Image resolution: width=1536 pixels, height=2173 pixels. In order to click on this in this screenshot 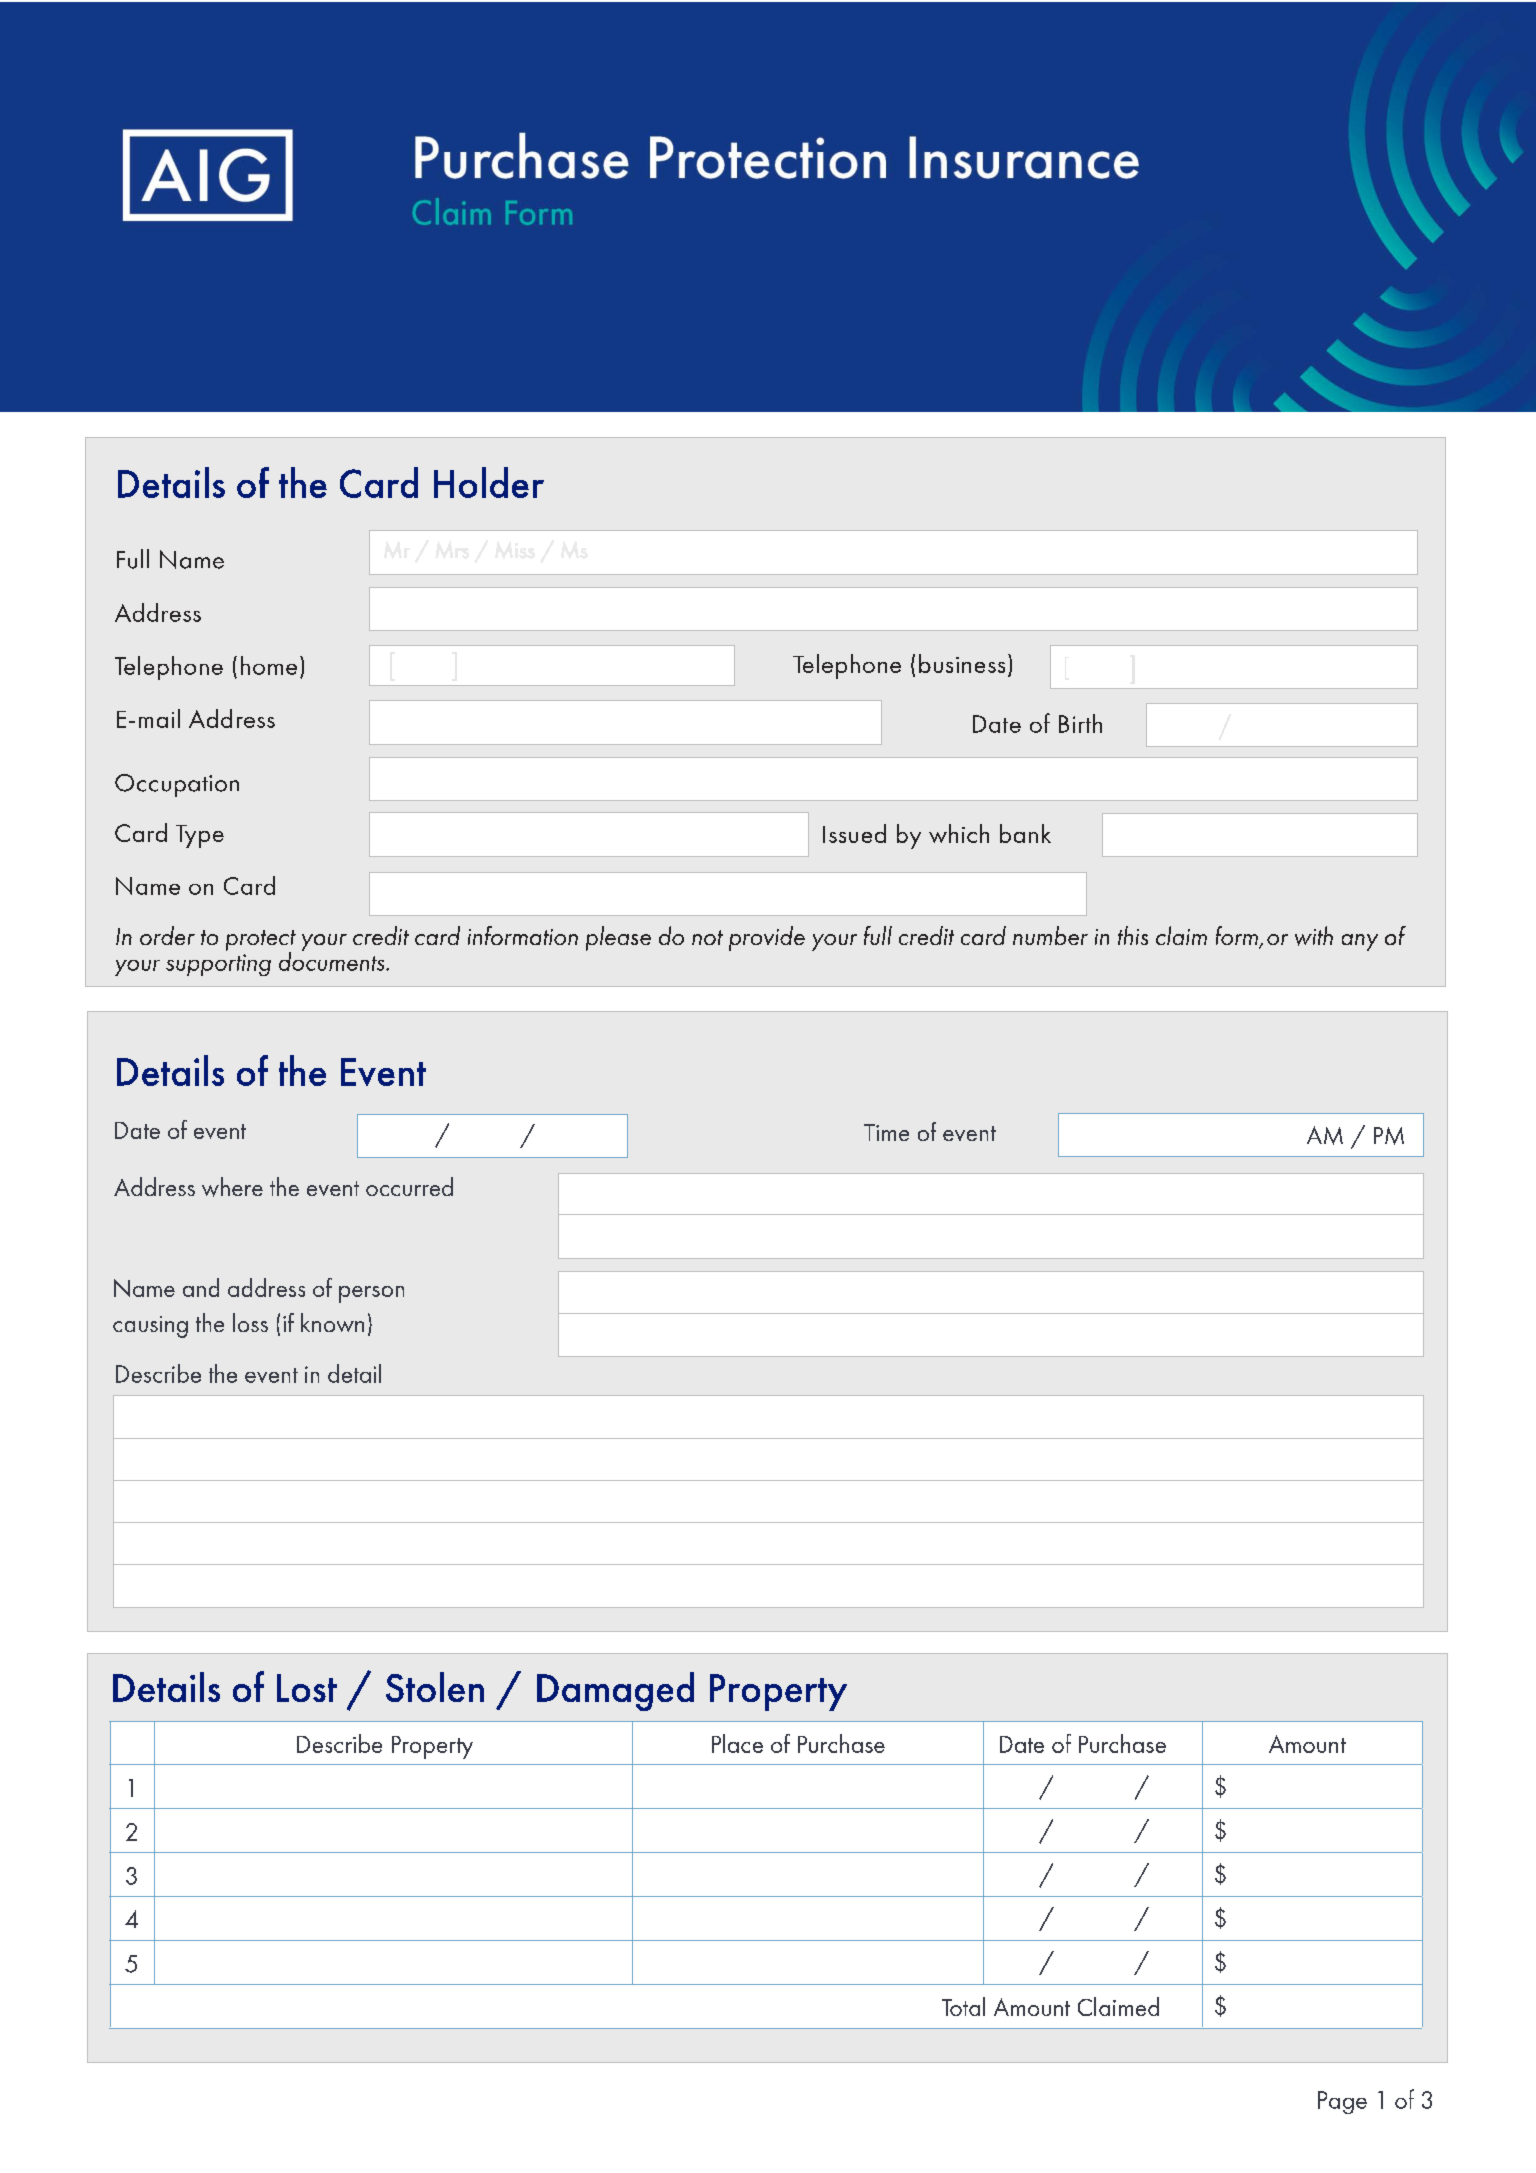, I will do `click(1133, 935)`.
